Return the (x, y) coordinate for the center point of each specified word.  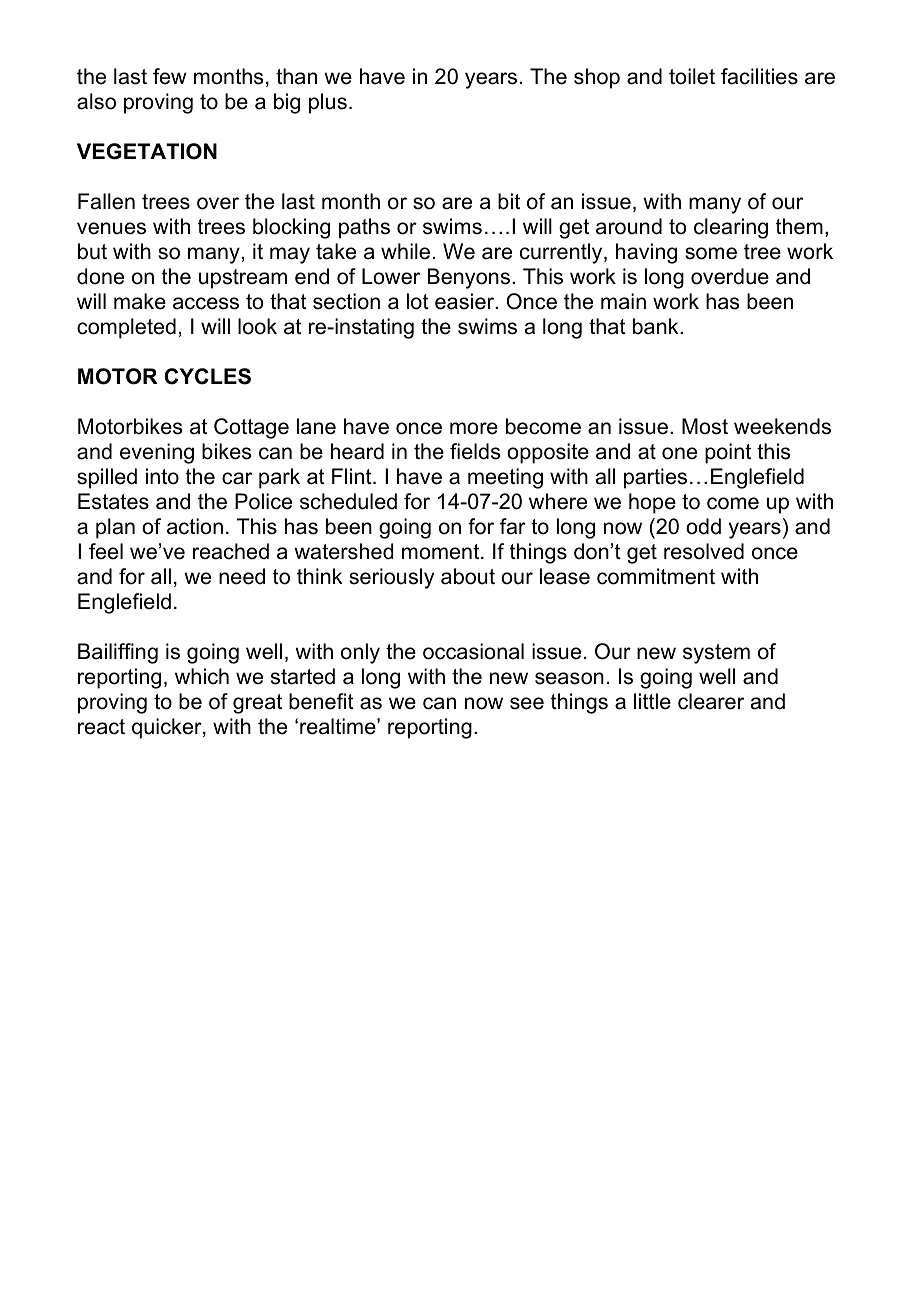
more (474, 428)
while (405, 251)
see (527, 703)
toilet (692, 76)
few (170, 76)
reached (231, 551)
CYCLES (207, 376)
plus (328, 103)
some (711, 253)
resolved (704, 551)
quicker (168, 728)
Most (705, 426)
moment (442, 552)
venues (111, 228)
